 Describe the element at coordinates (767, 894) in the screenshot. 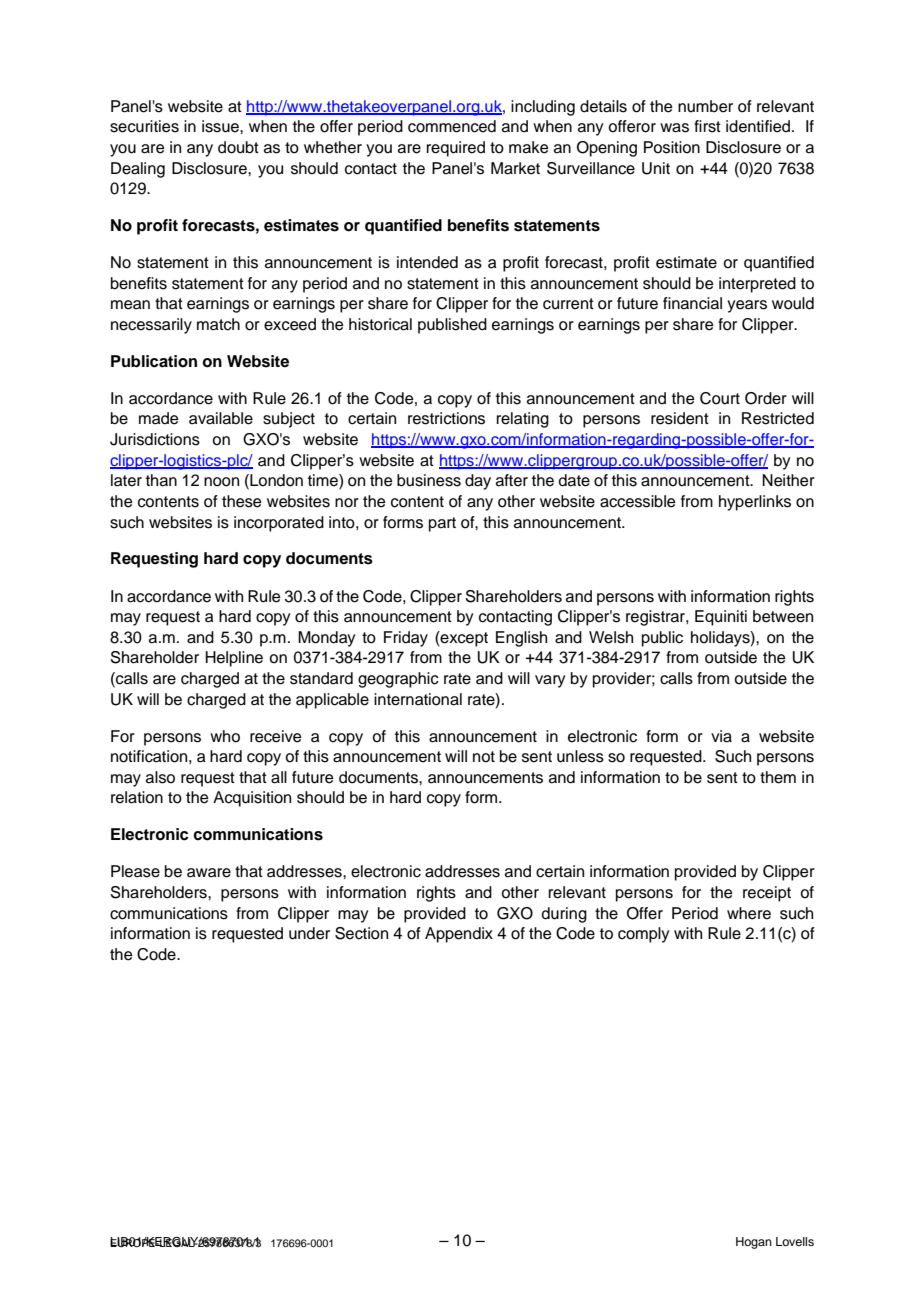

I see `receipt` at that location.
